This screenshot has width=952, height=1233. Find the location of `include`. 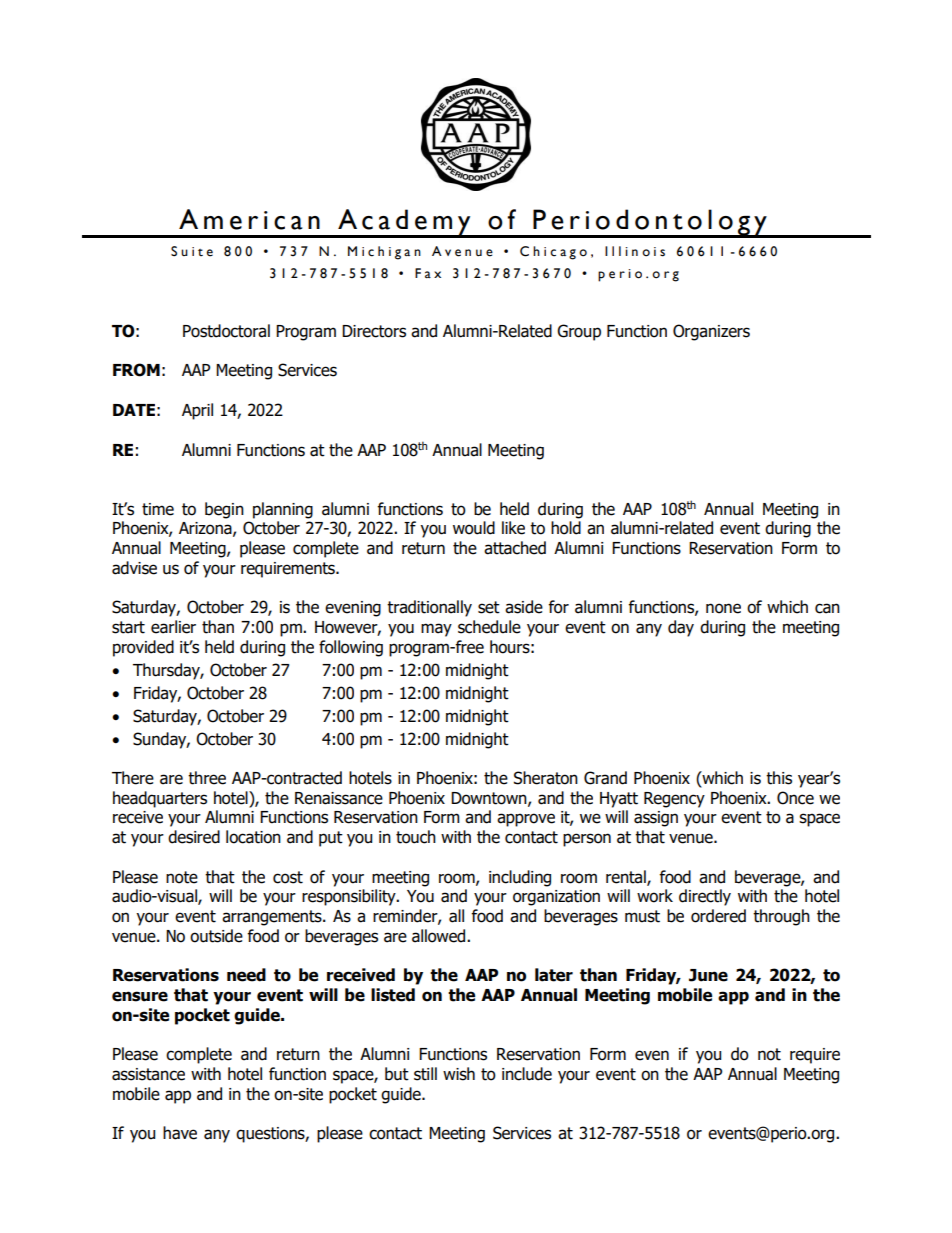

include is located at coordinates (527, 1074).
